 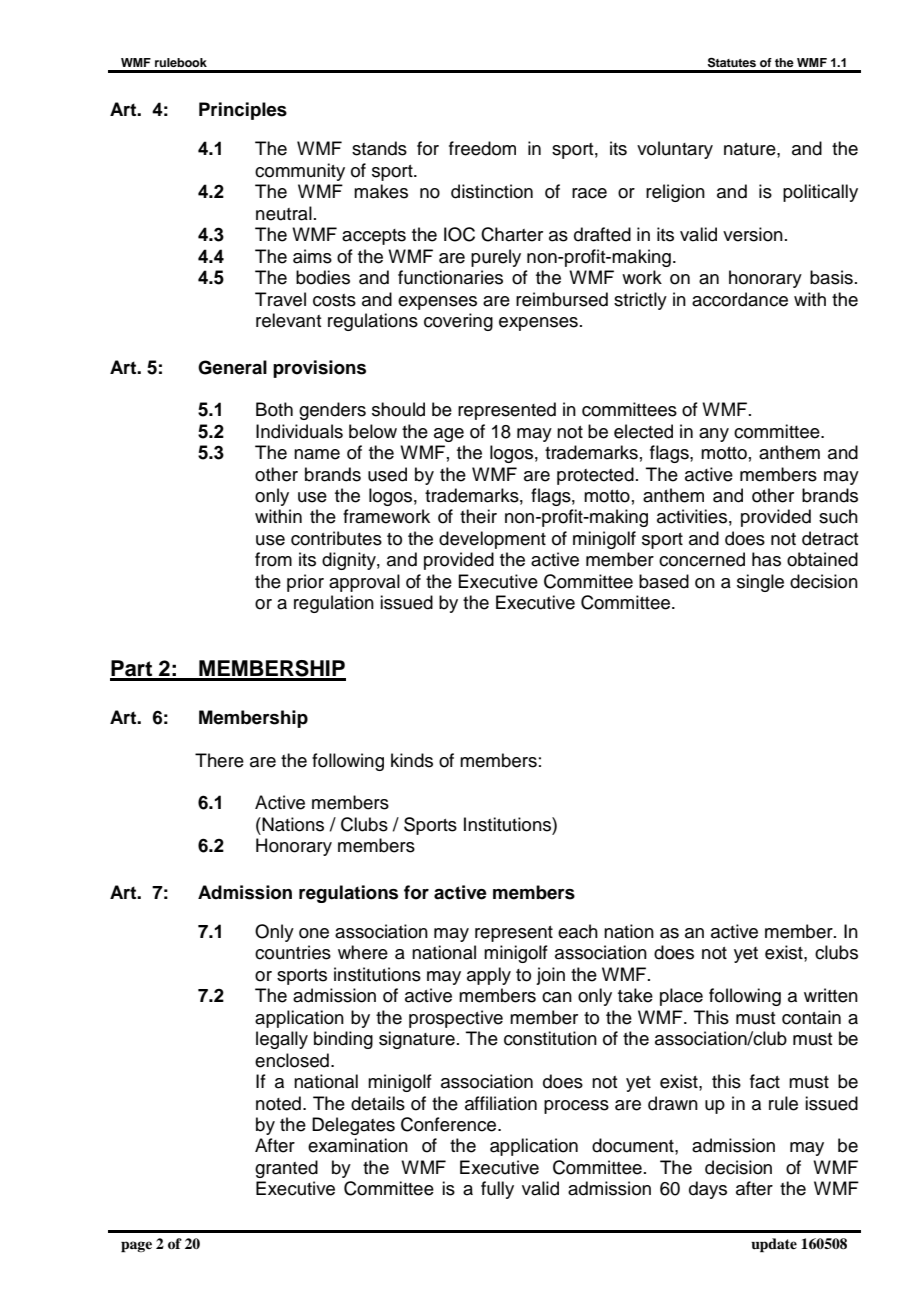 What do you see at coordinates (482, 148) in the screenshot?
I see `freedom` at bounding box center [482, 148].
